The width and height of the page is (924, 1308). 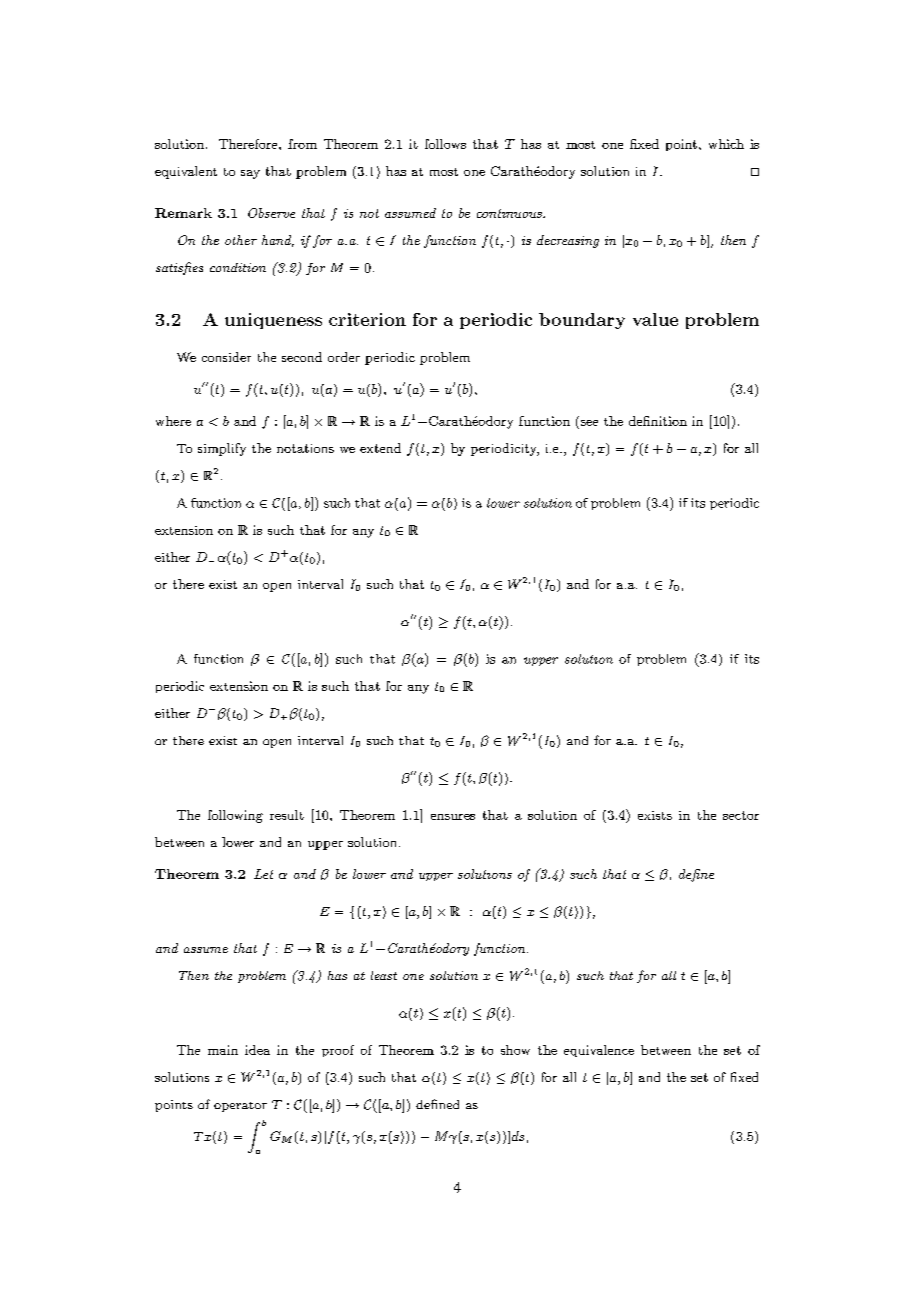 What do you see at coordinates (240, 1107) in the page?
I see `operator` at bounding box center [240, 1107].
